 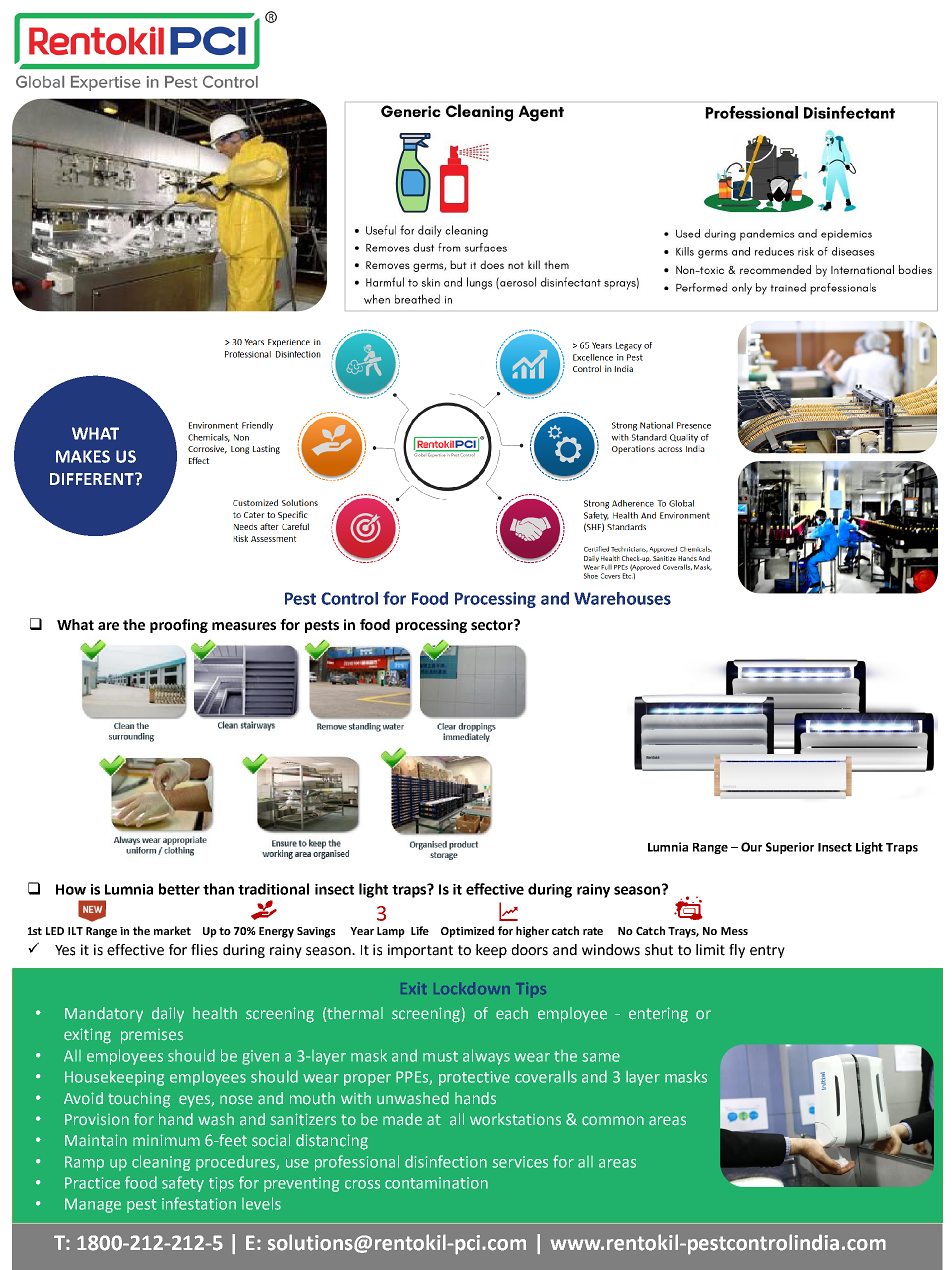 I want to click on measures, so click(x=244, y=626).
